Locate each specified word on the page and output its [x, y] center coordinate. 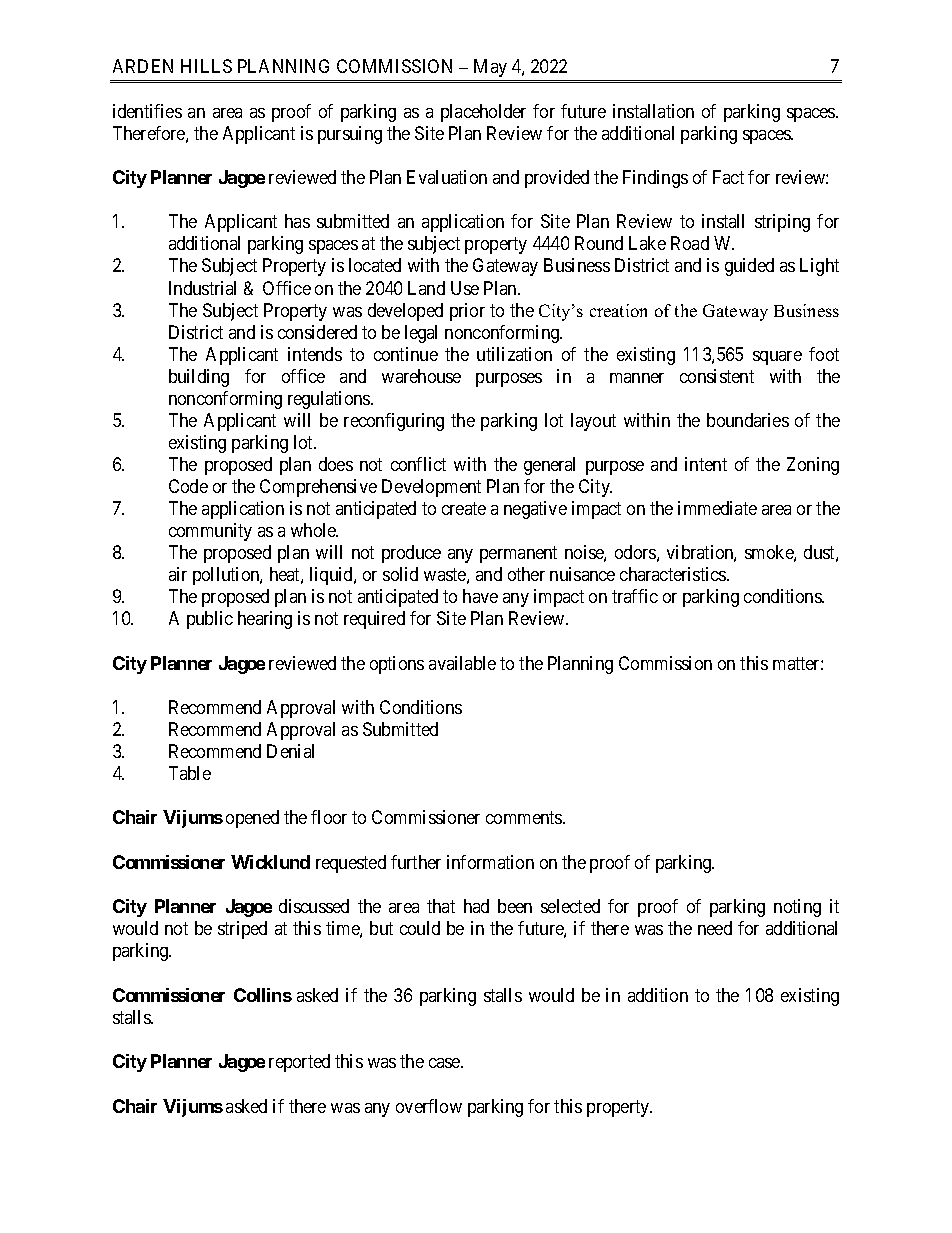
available [462, 663]
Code [188, 486]
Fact [728, 177]
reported [299, 1063]
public [210, 620]
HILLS [206, 66]
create [464, 508]
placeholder [483, 113]
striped [242, 930]
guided [749, 267]
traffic [635, 596]
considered [317, 332]
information [490, 862]
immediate [717, 508]
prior [467, 312]
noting [797, 908]
